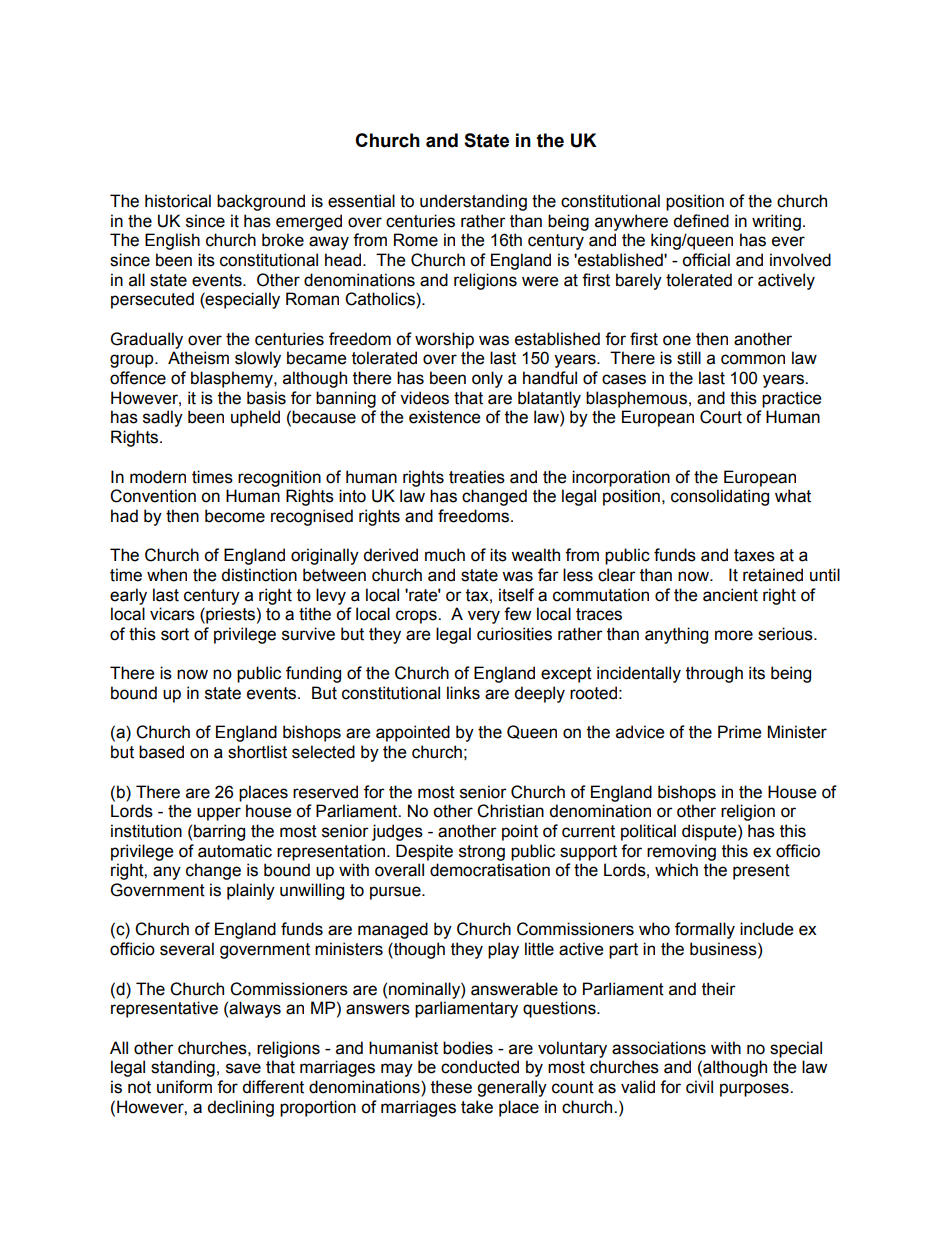  What do you see at coordinates (480, 1067) in the screenshot?
I see `conducted` at bounding box center [480, 1067].
